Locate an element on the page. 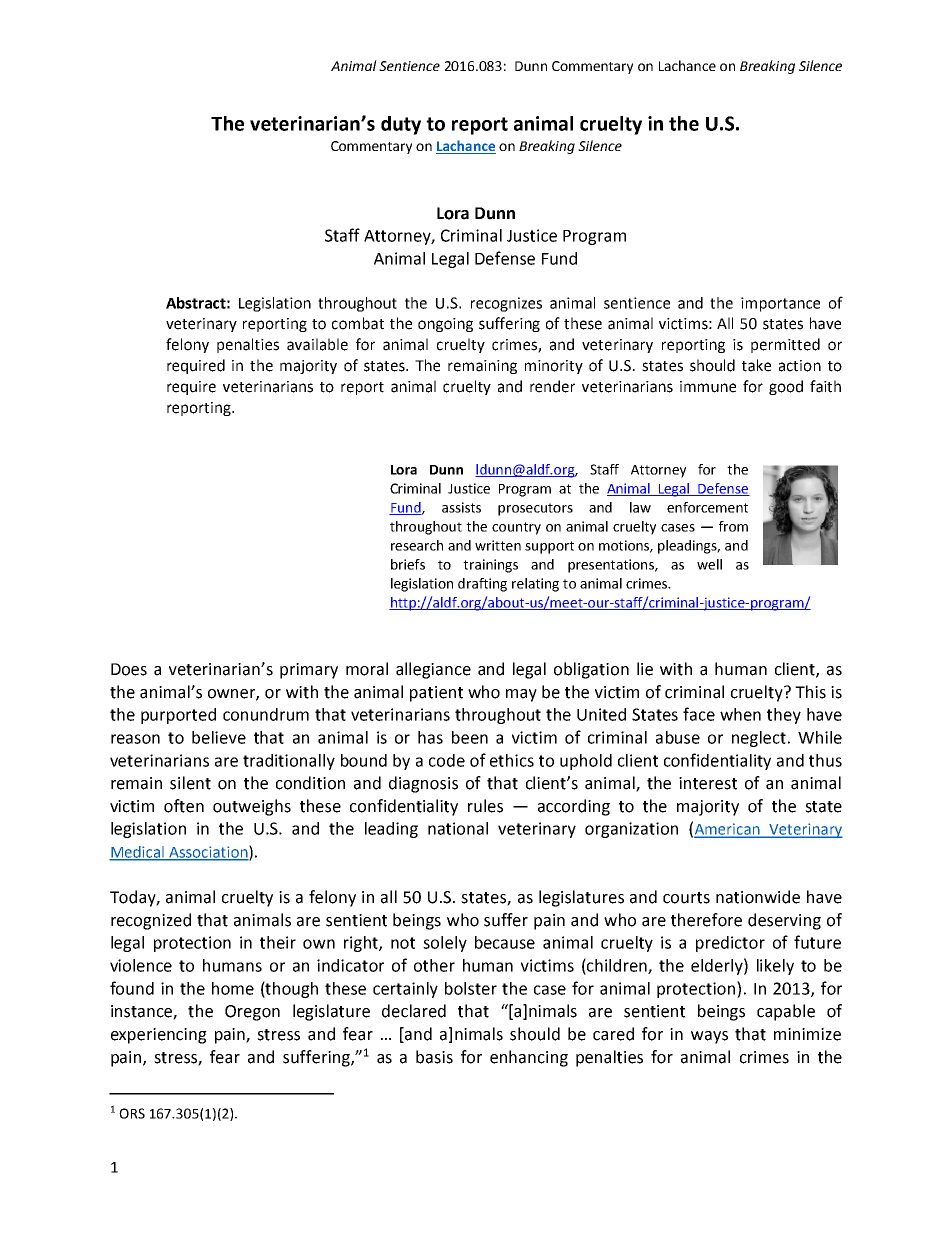 The height and width of the image is (1233, 952). rules is located at coordinates (485, 806).
